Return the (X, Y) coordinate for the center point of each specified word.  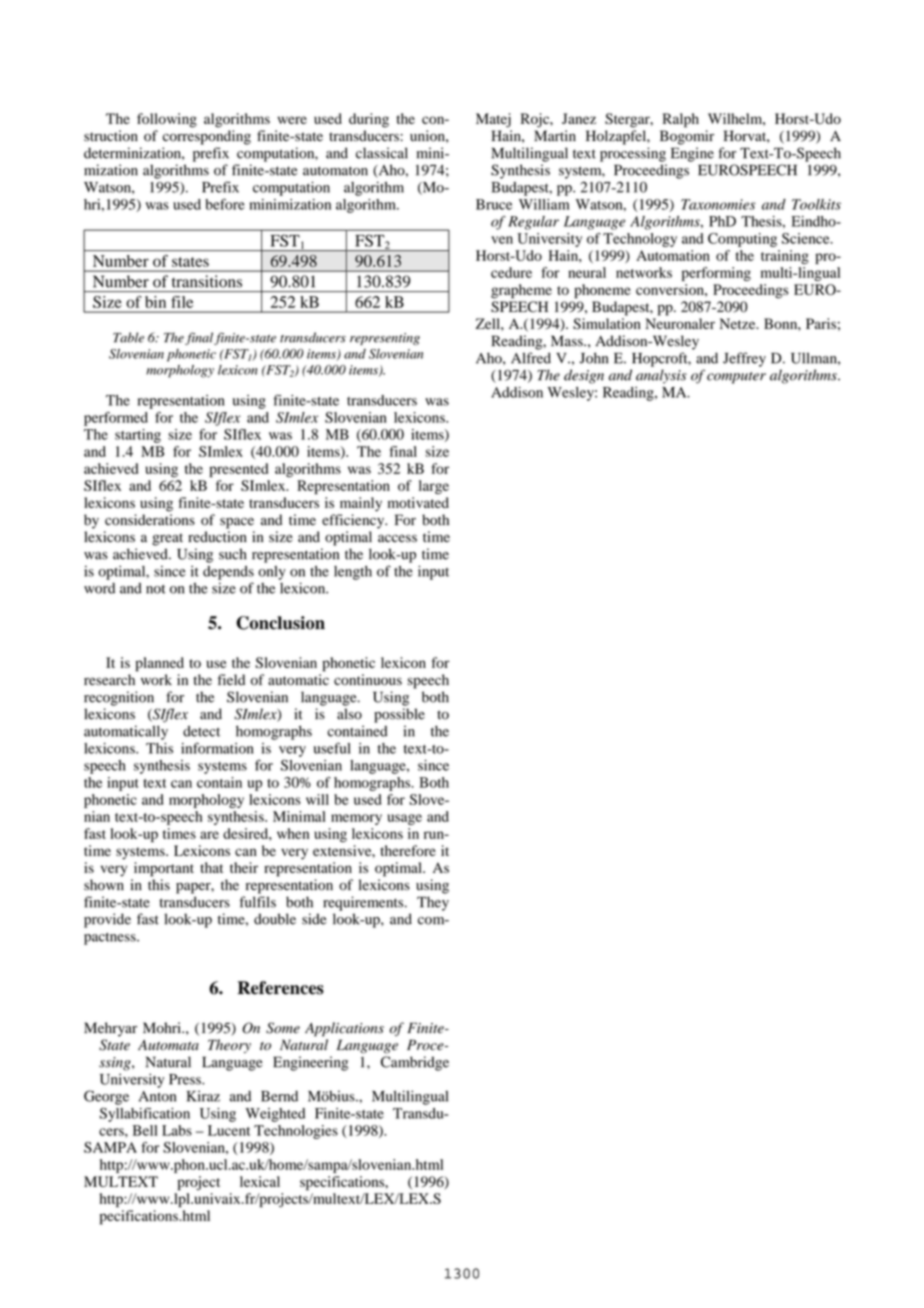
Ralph (681, 120)
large (434, 487)
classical (382, 153)
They (433, 903)
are (209, 835)
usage (404, 819)
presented (238, 470)
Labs (177, 1130)
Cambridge (415, 1063)
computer (736, 378)
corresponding (207, 137)
